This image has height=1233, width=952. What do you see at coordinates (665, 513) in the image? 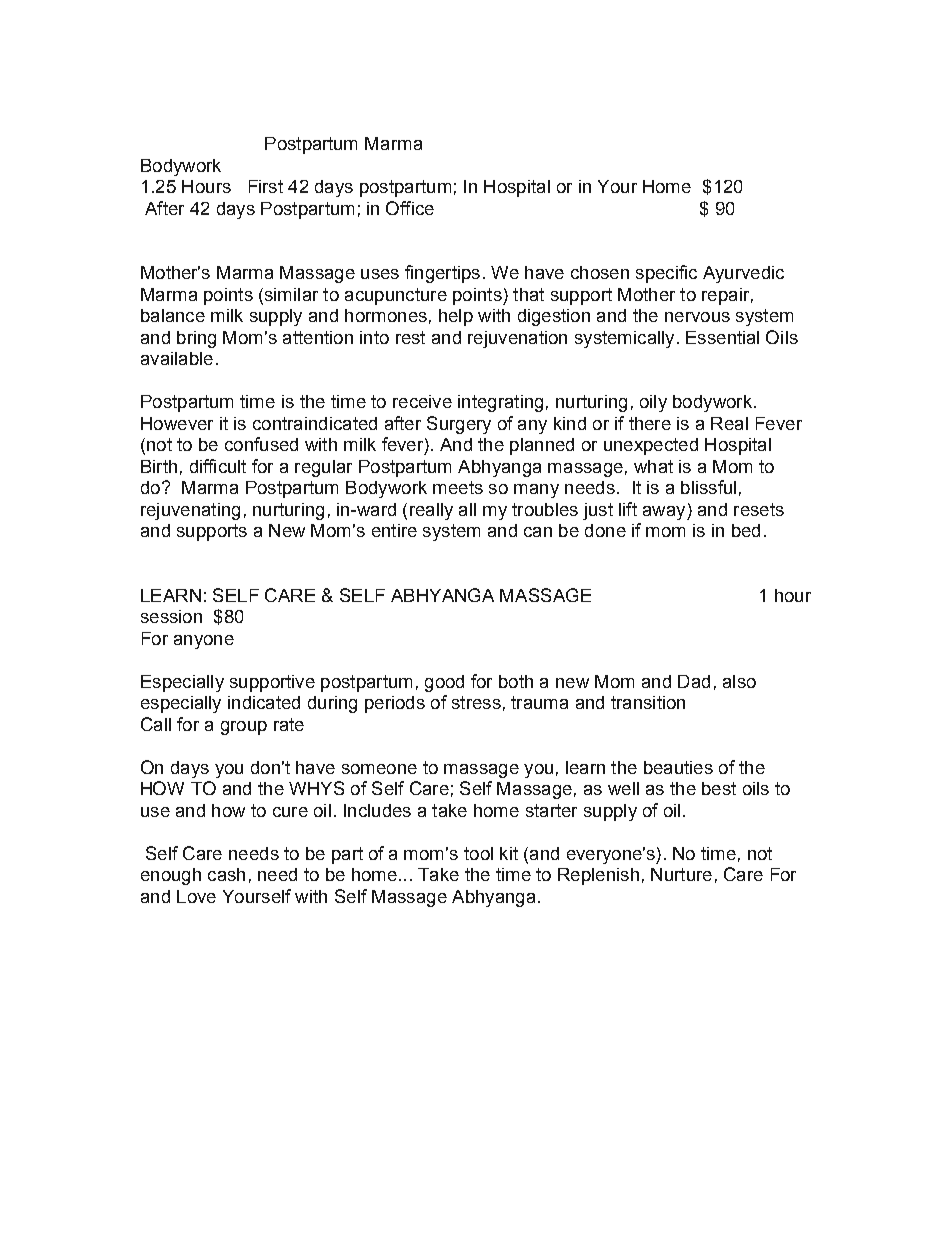
I see `away` at bounding box center [665, 513].
